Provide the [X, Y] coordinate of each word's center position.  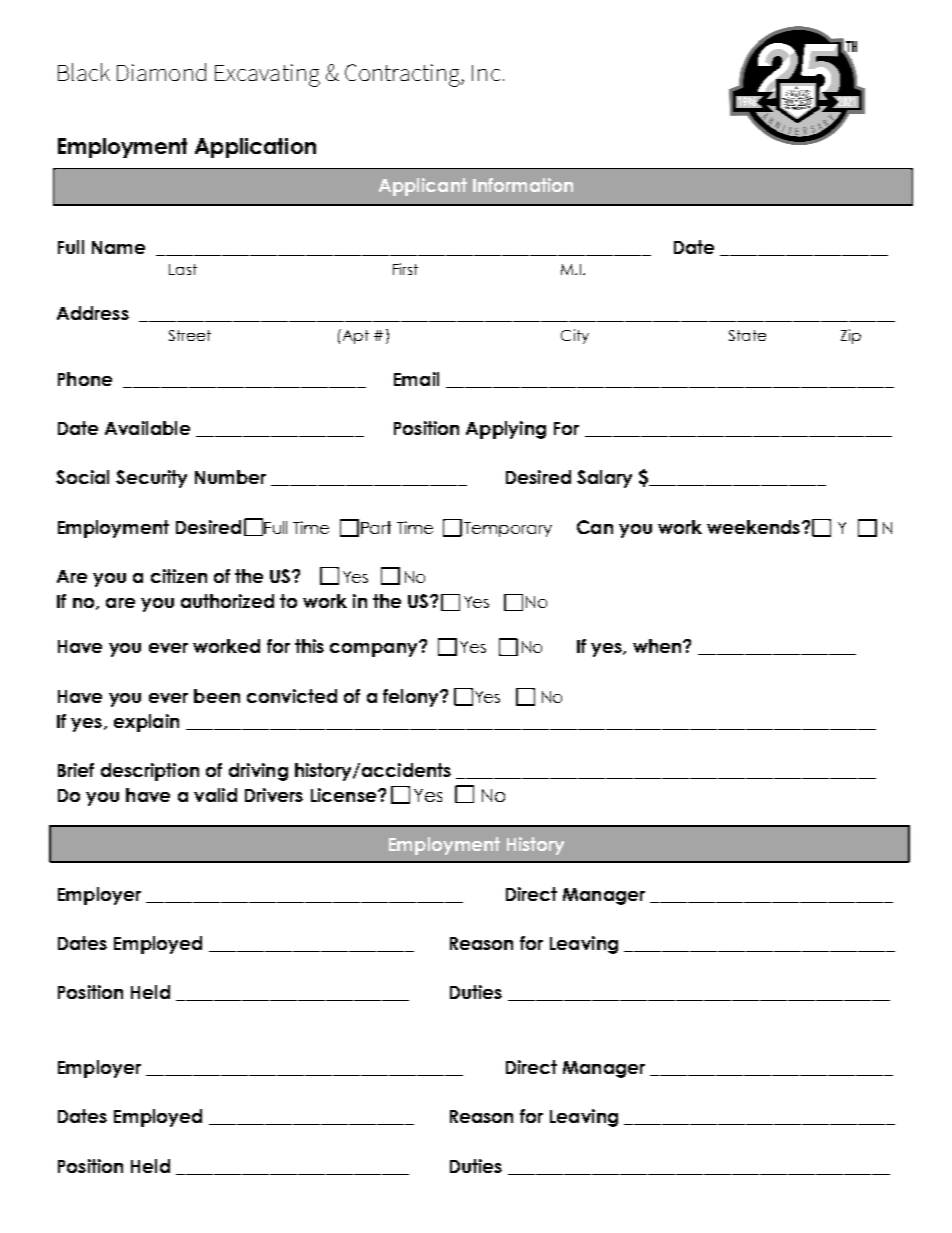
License [343, 795]
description [150, 772]
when [658, 646]
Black [84, 72]
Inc [486, 73]
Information [523, 185]
